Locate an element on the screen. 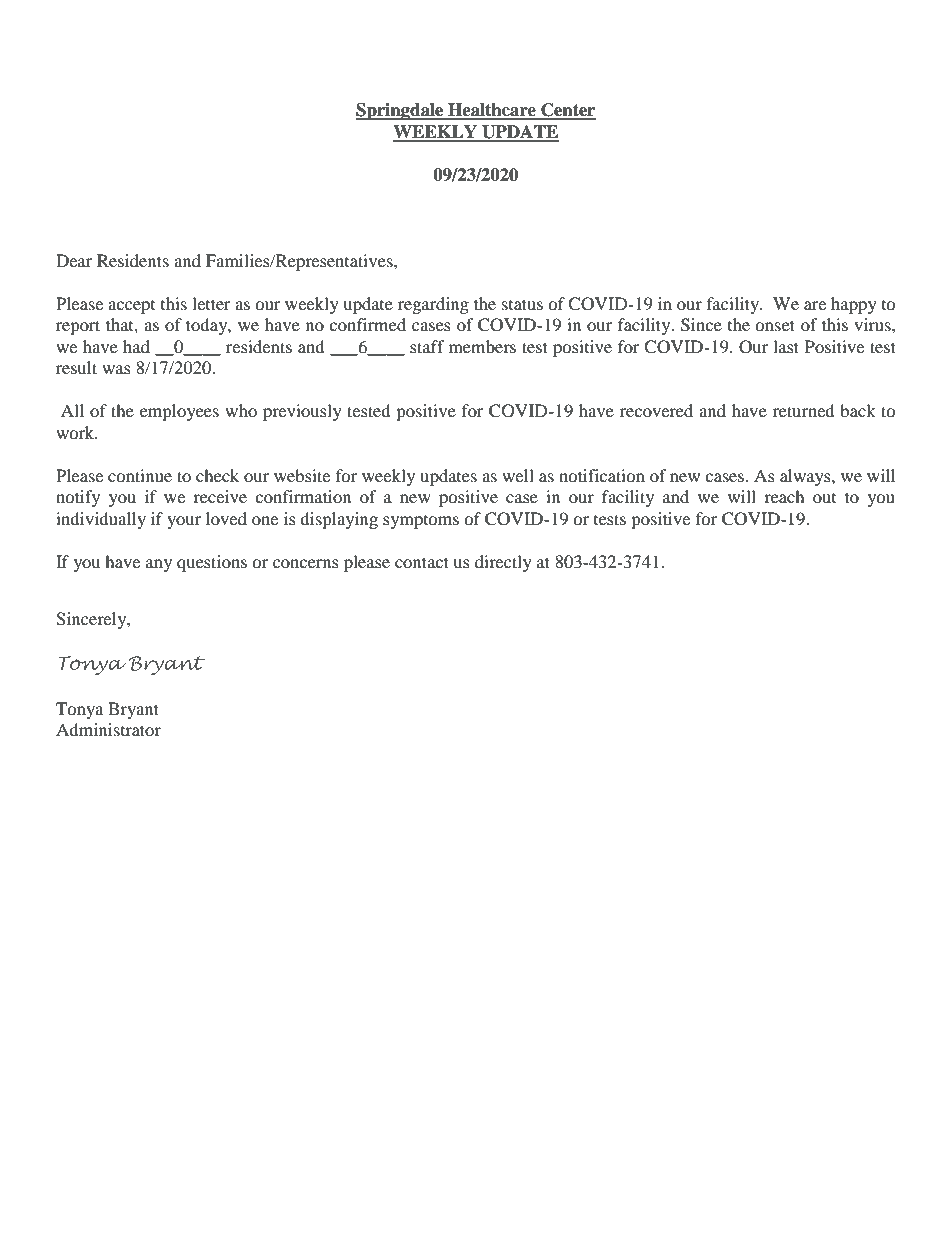 The image size is (952, 1233). Healthcare is located at coordinates (492, 111).
